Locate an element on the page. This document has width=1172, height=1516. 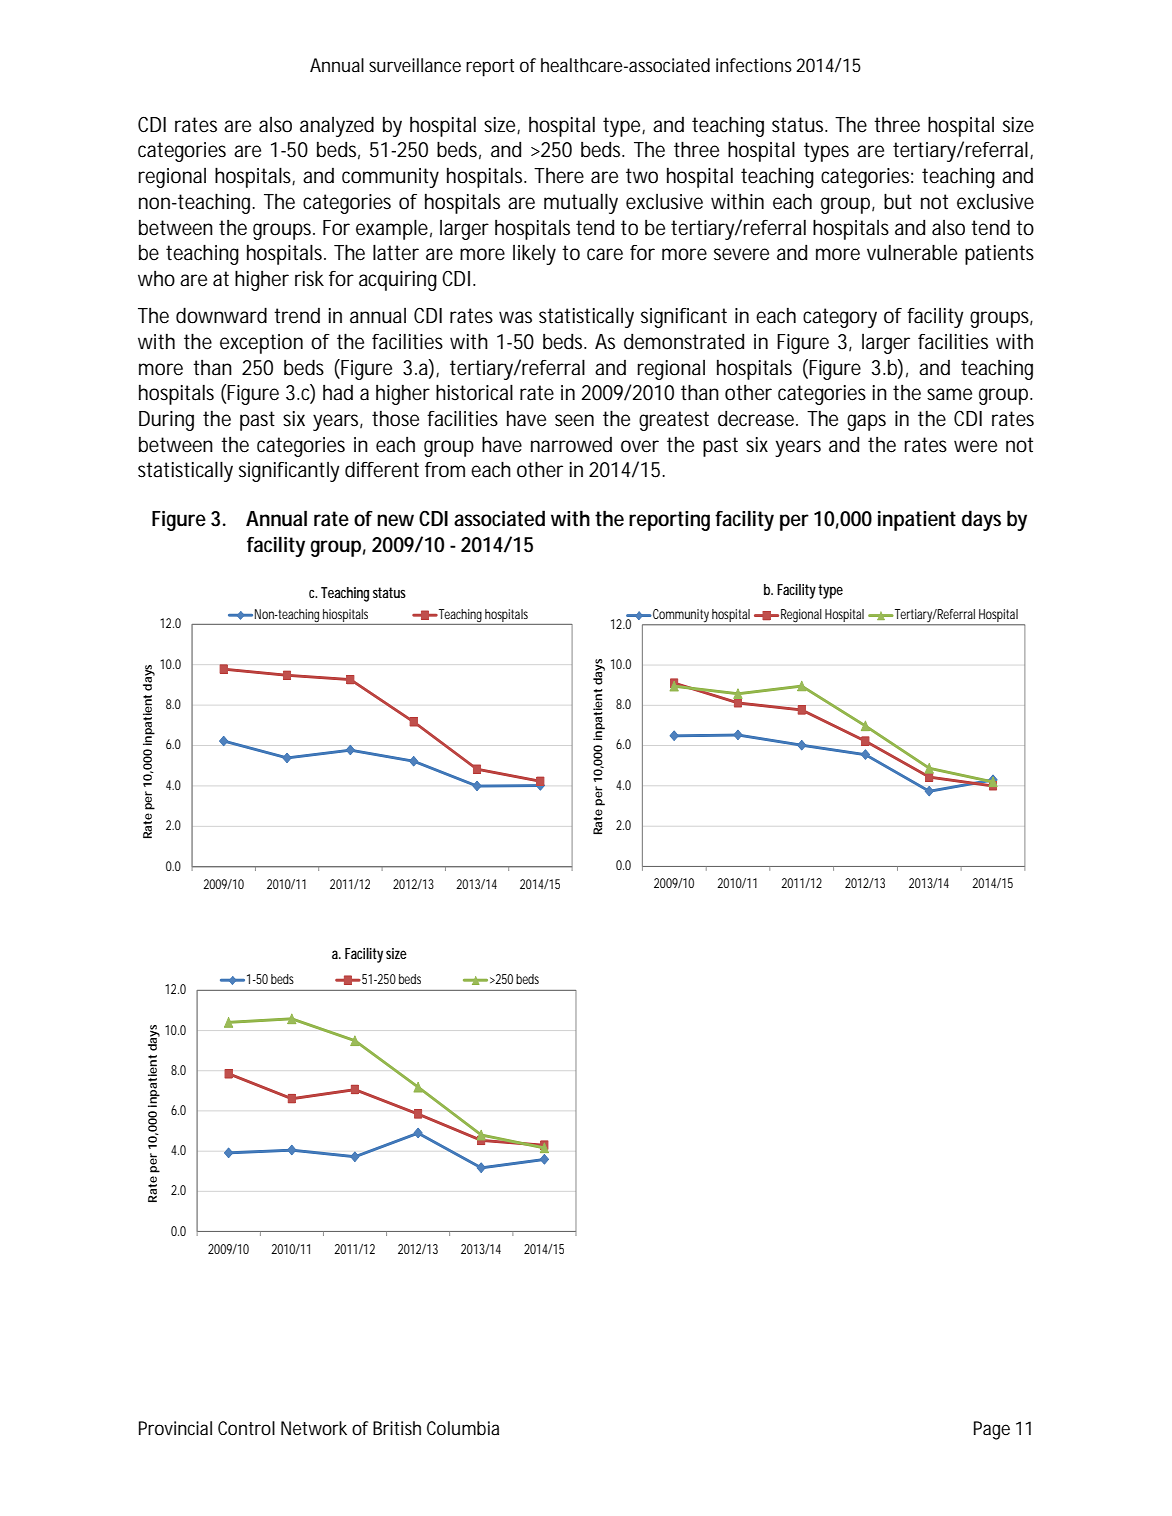
There is located at coordinates (559, 176).
